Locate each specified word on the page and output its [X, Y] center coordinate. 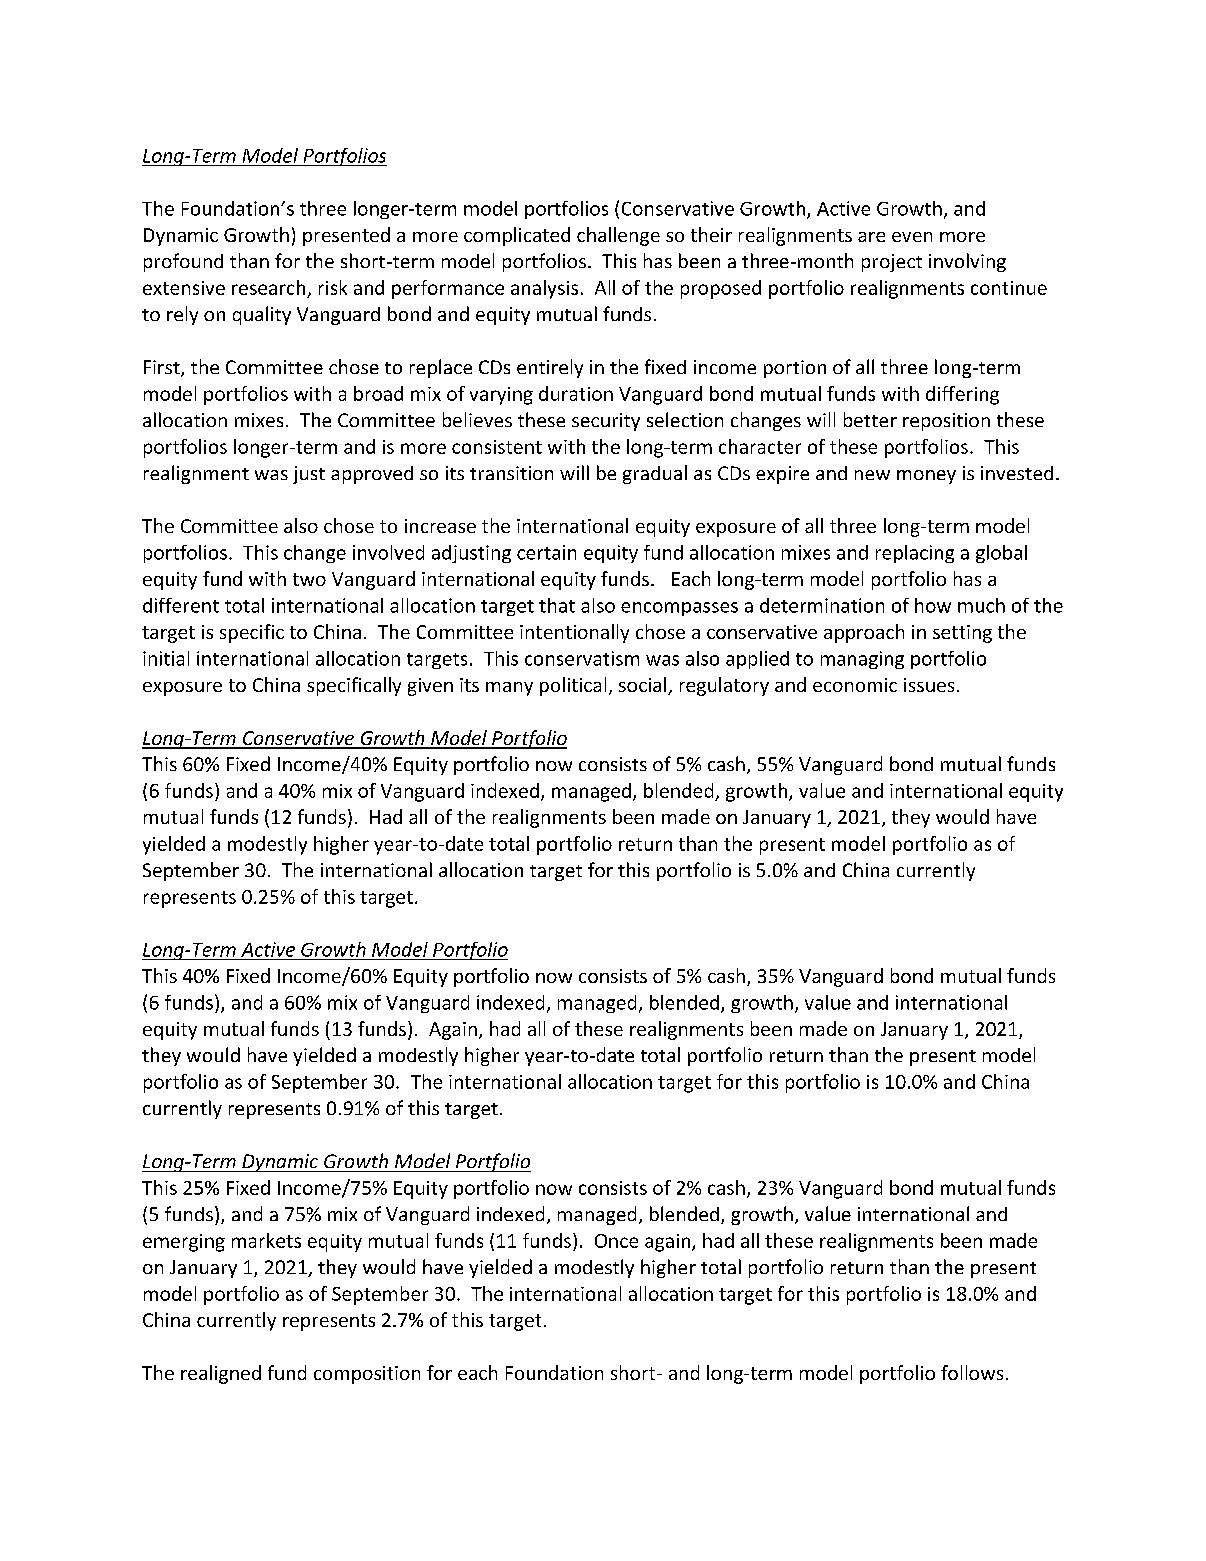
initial [166, 658]
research [268, 287]
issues [929, 685]
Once [616, 1241]
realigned [221, 1374]
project [892, 263]
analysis [544, 289]
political [573, 686]
